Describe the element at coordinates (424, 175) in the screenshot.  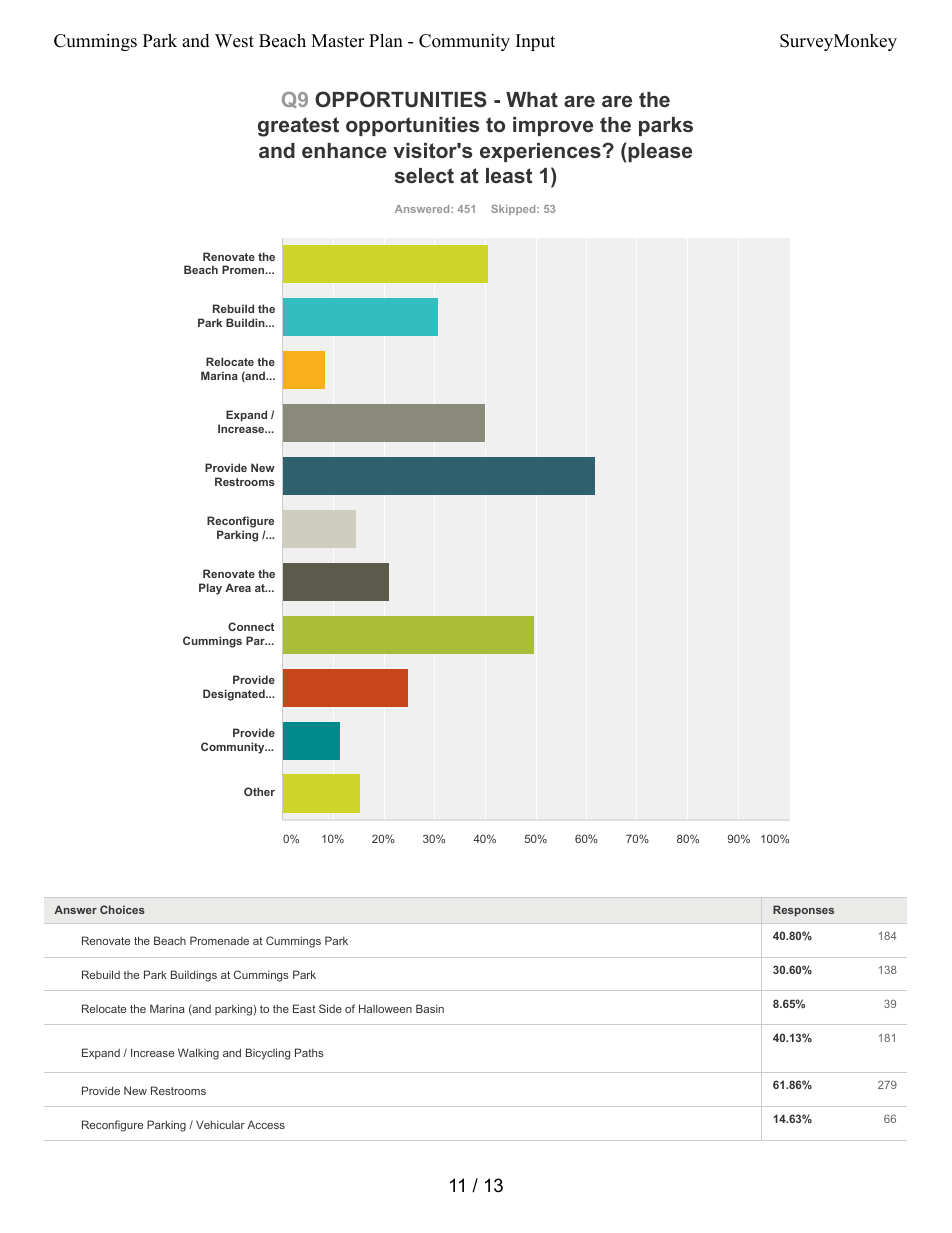
I see `select` at that location.
